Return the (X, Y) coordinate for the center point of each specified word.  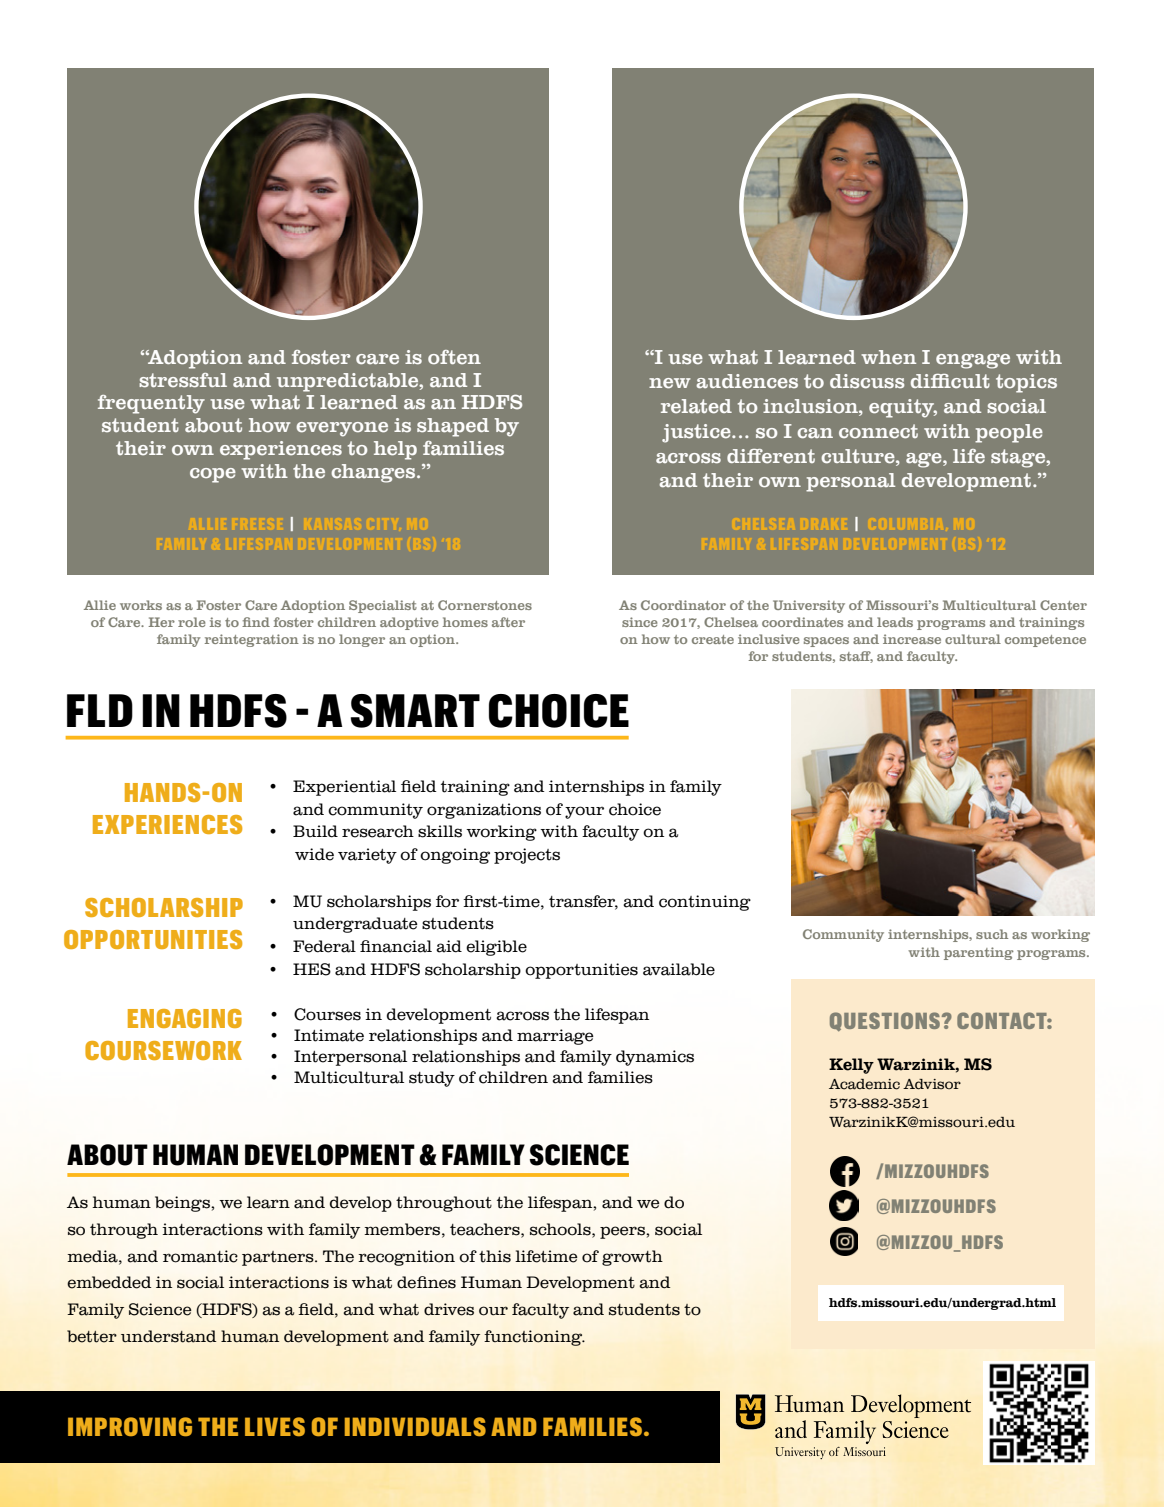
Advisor (932, 1084)
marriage (555, 1037)
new (670, 383)
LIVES (275, 1426)
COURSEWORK (163, 1050)
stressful (183, 380)
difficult (950, 381)
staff (856, 657)
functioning (534, 1338)
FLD (100, 710)
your (584, 812)
